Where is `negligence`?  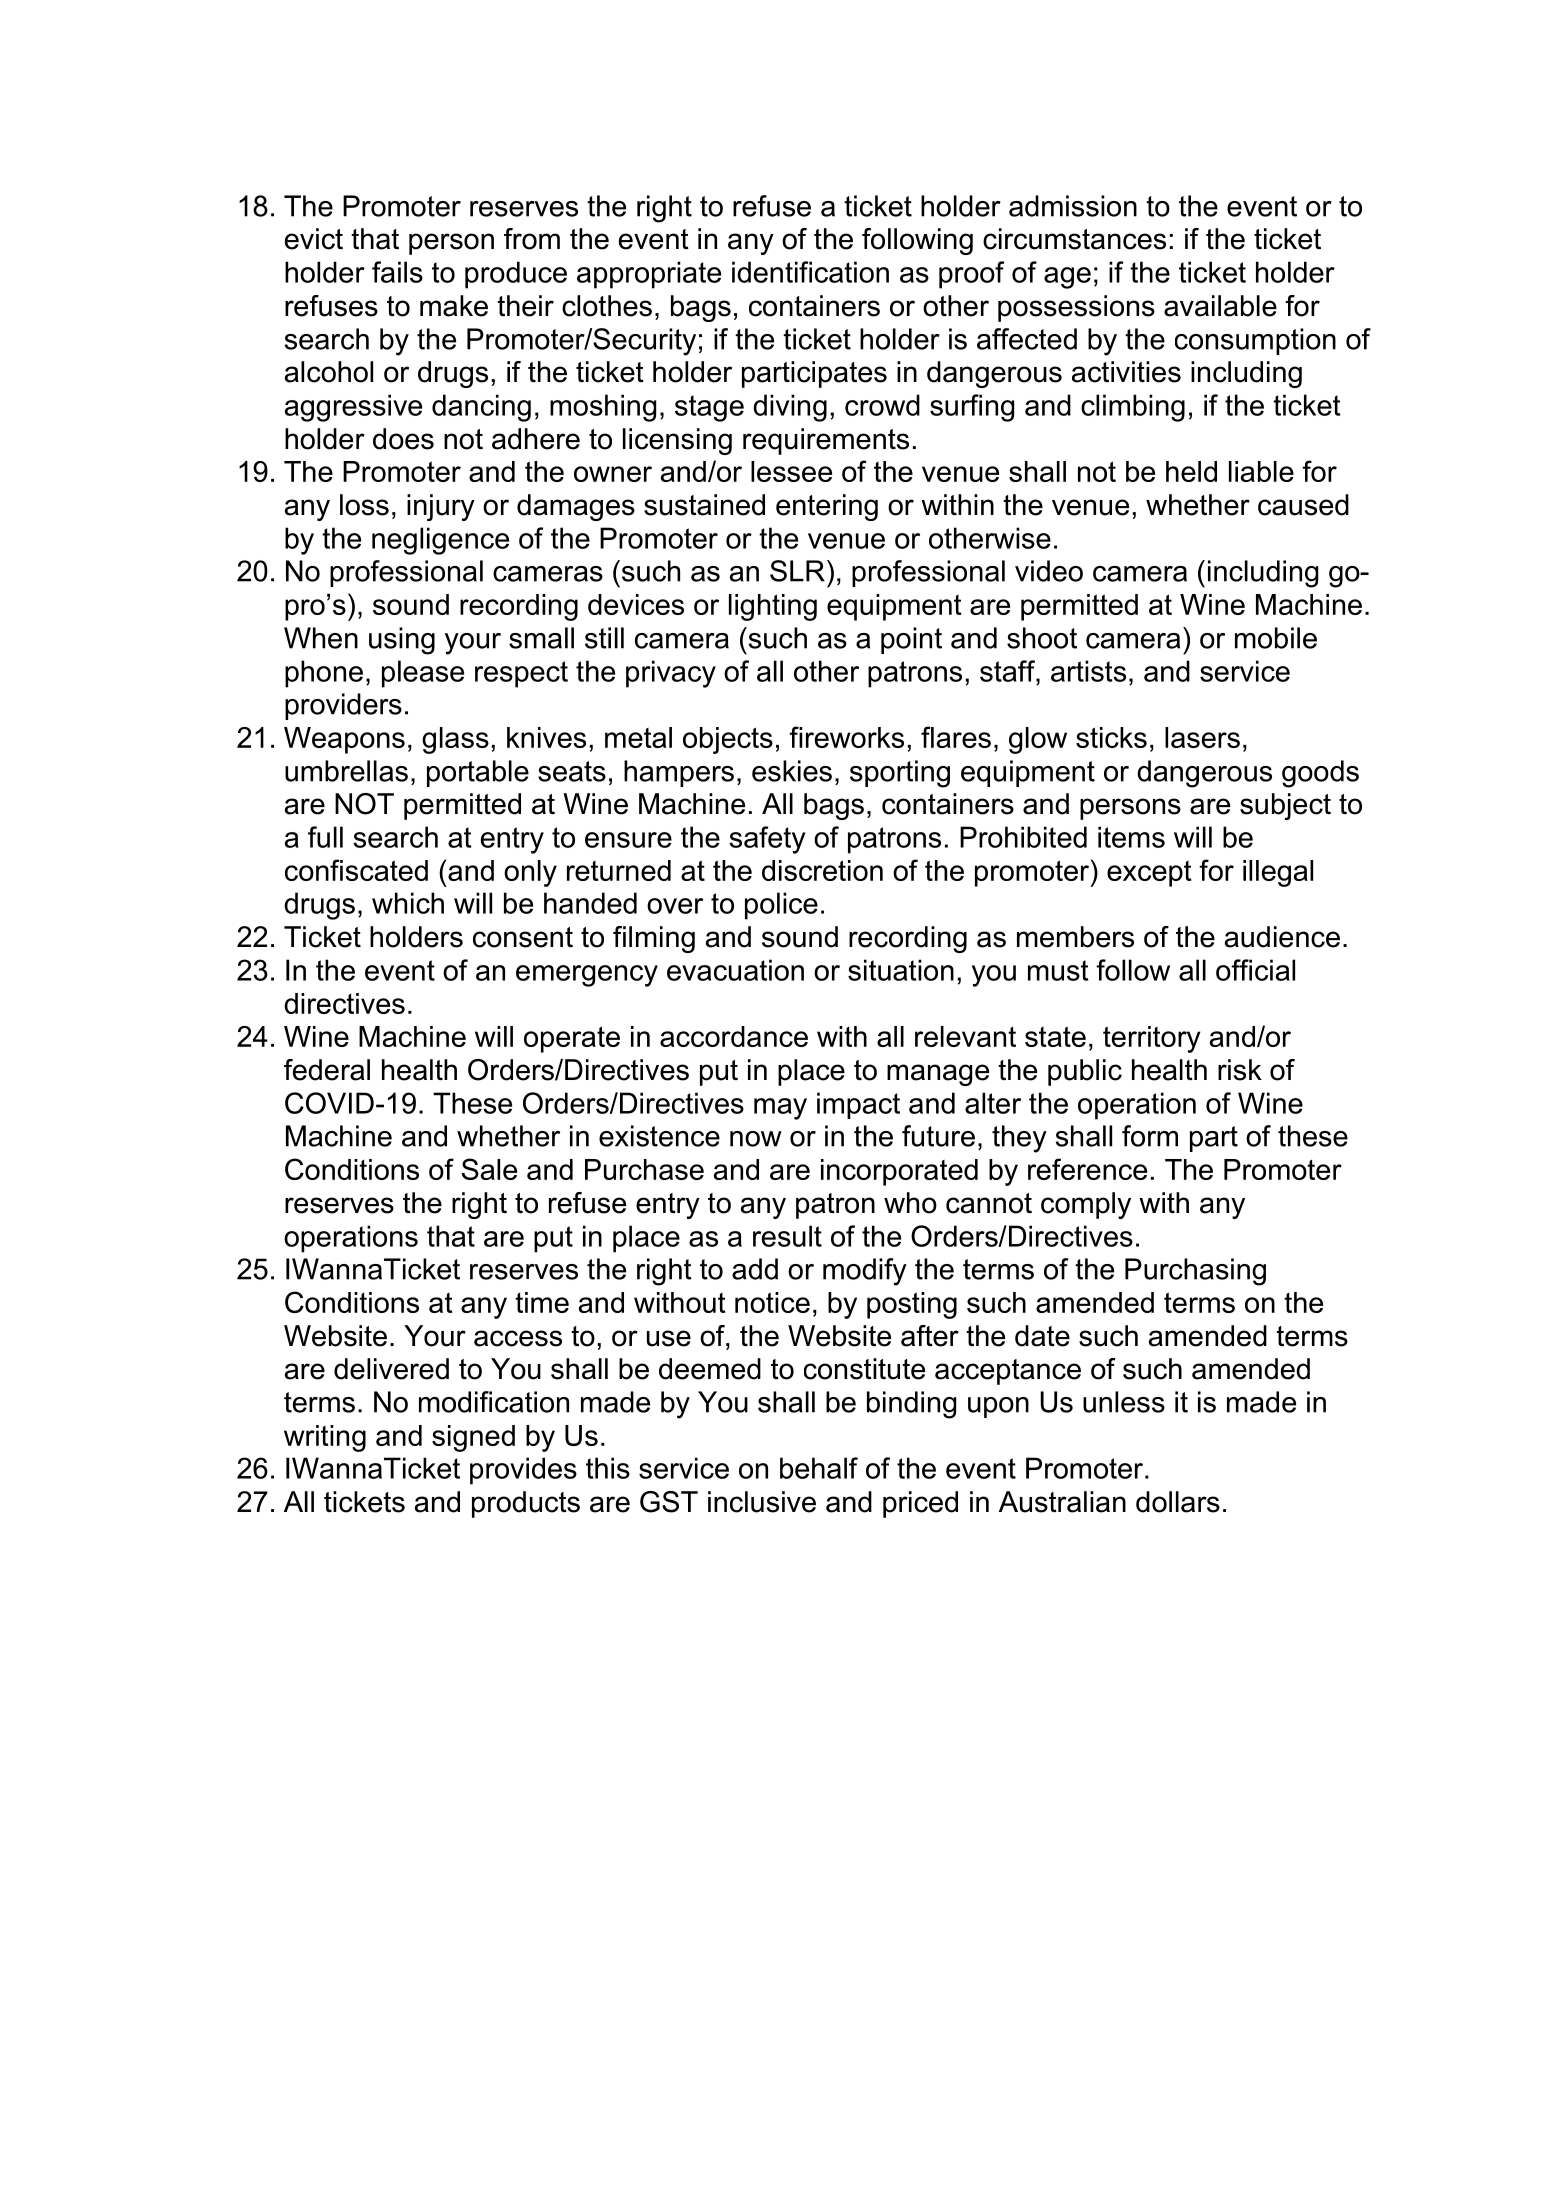
negligence is located at coordinates (440, 541).
